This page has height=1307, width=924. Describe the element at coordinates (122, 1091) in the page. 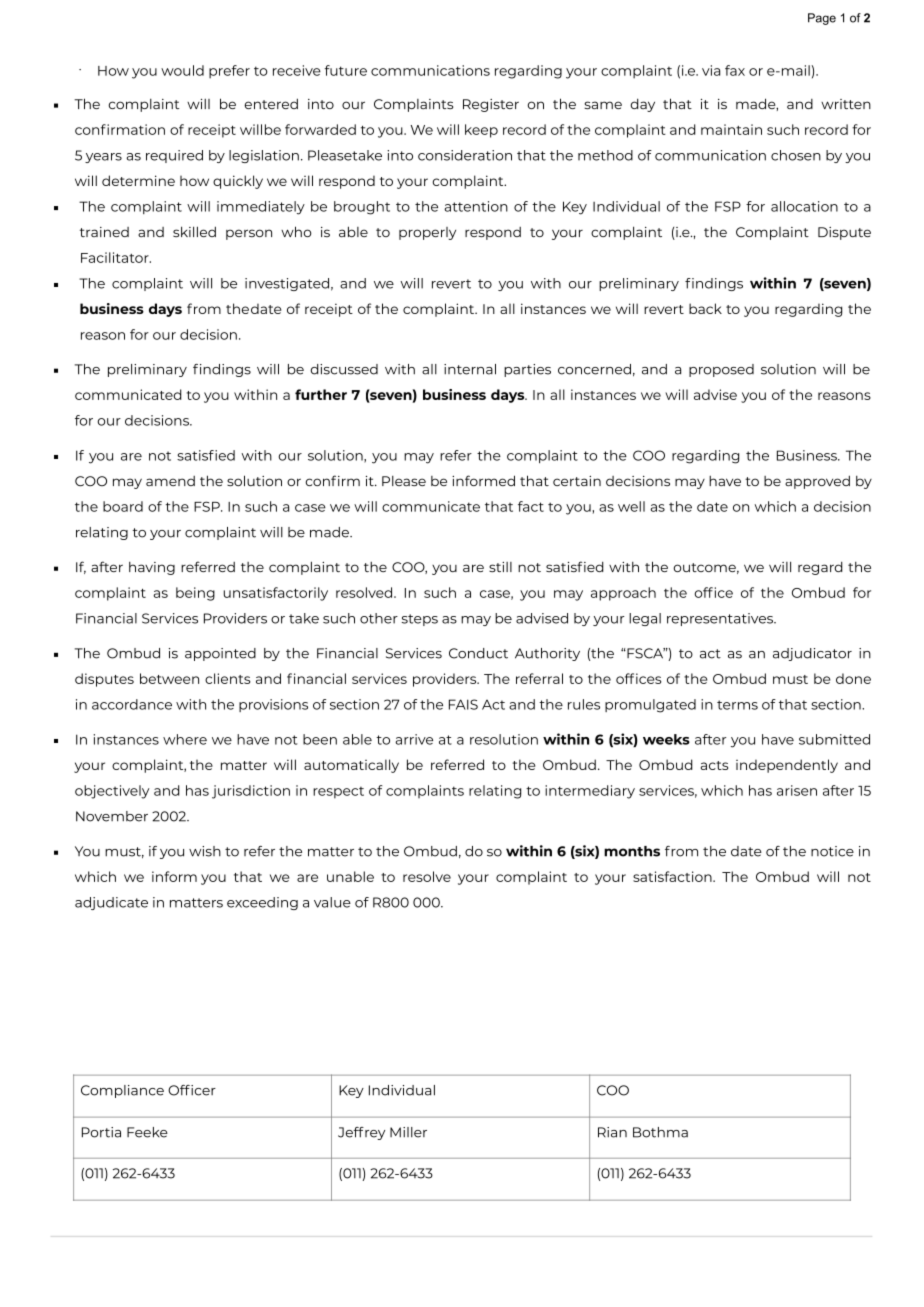

I see `Compliance` at that location.
